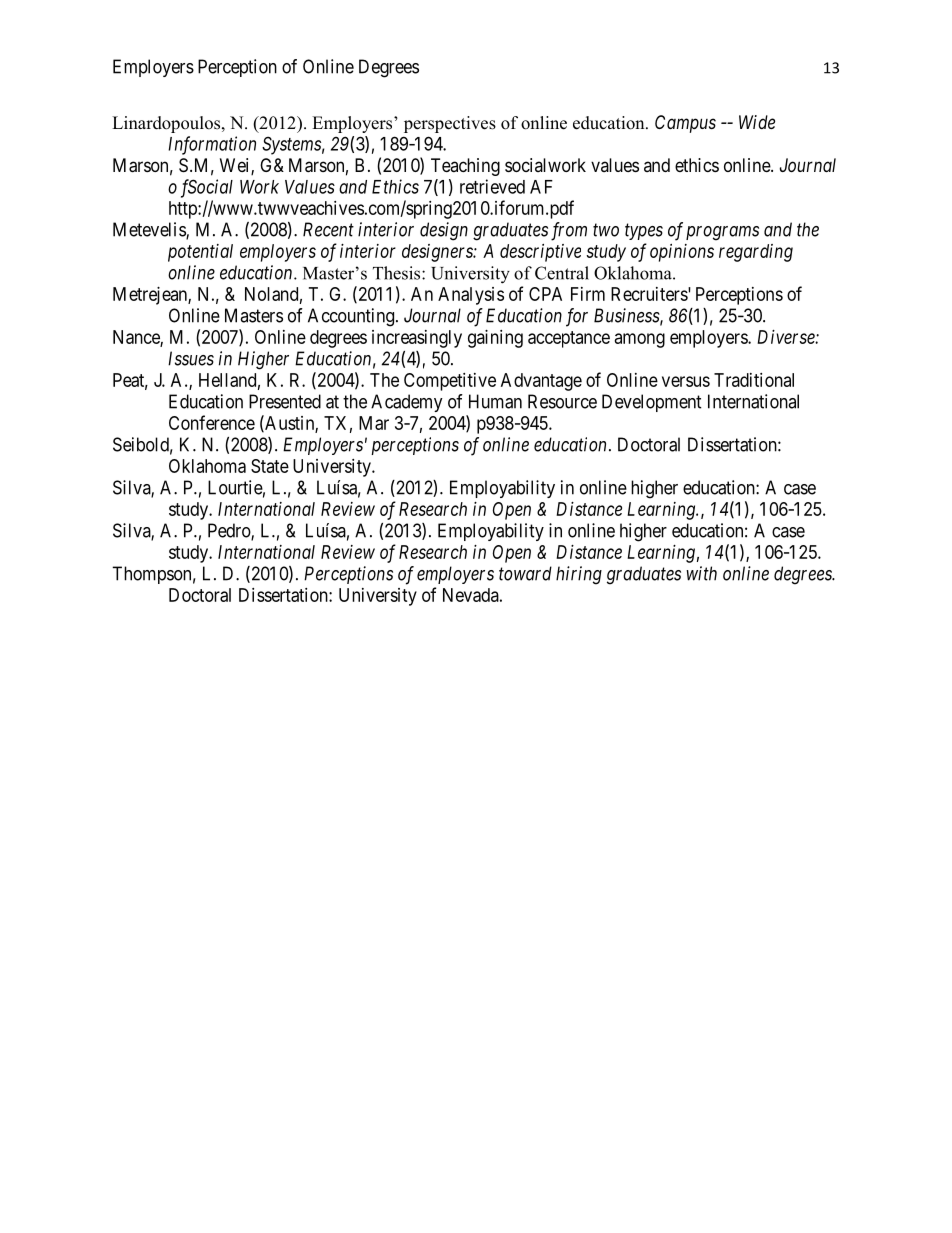  Describe the element at coordinates (701, 573) in the document. I see `with` at that location.
